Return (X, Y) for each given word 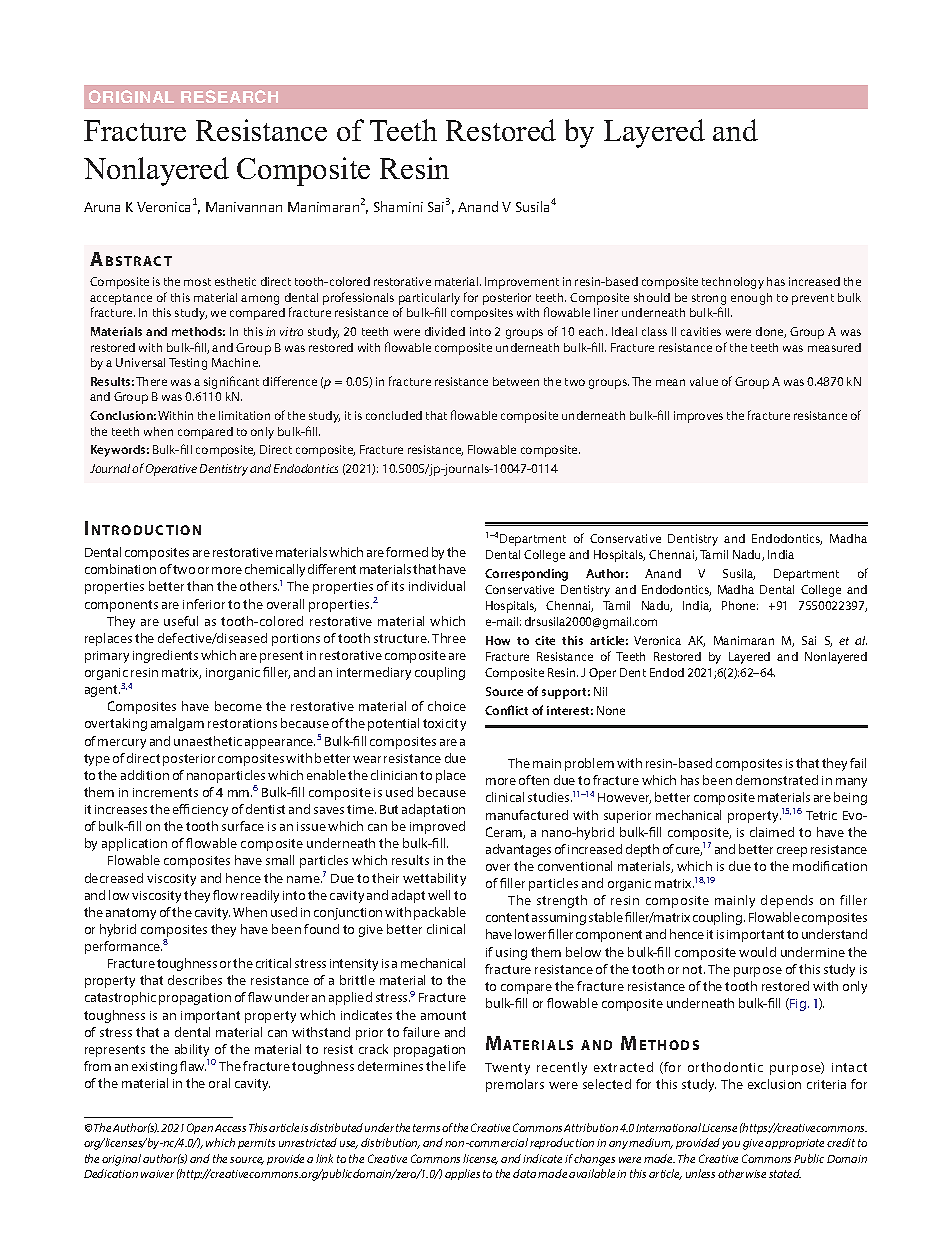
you (731, 1145)
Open (200, 1128)
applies (462, 1174)
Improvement (522, 283)
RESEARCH (229, 96)
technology (733, 283)
